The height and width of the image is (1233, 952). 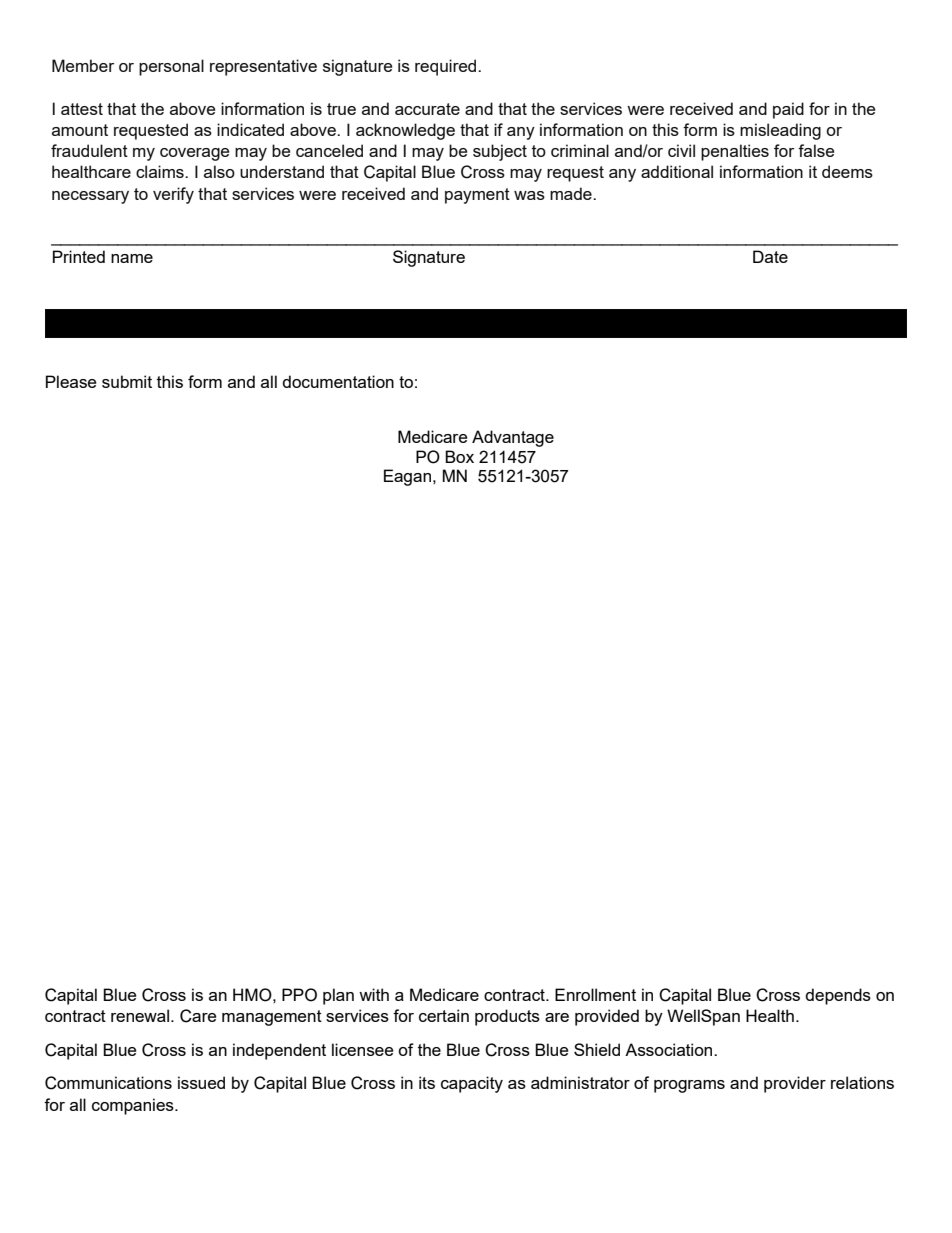 What do you see at coordinates (201, 1082) in the image?
I see `issued` at bounding box center [201, 1082].
